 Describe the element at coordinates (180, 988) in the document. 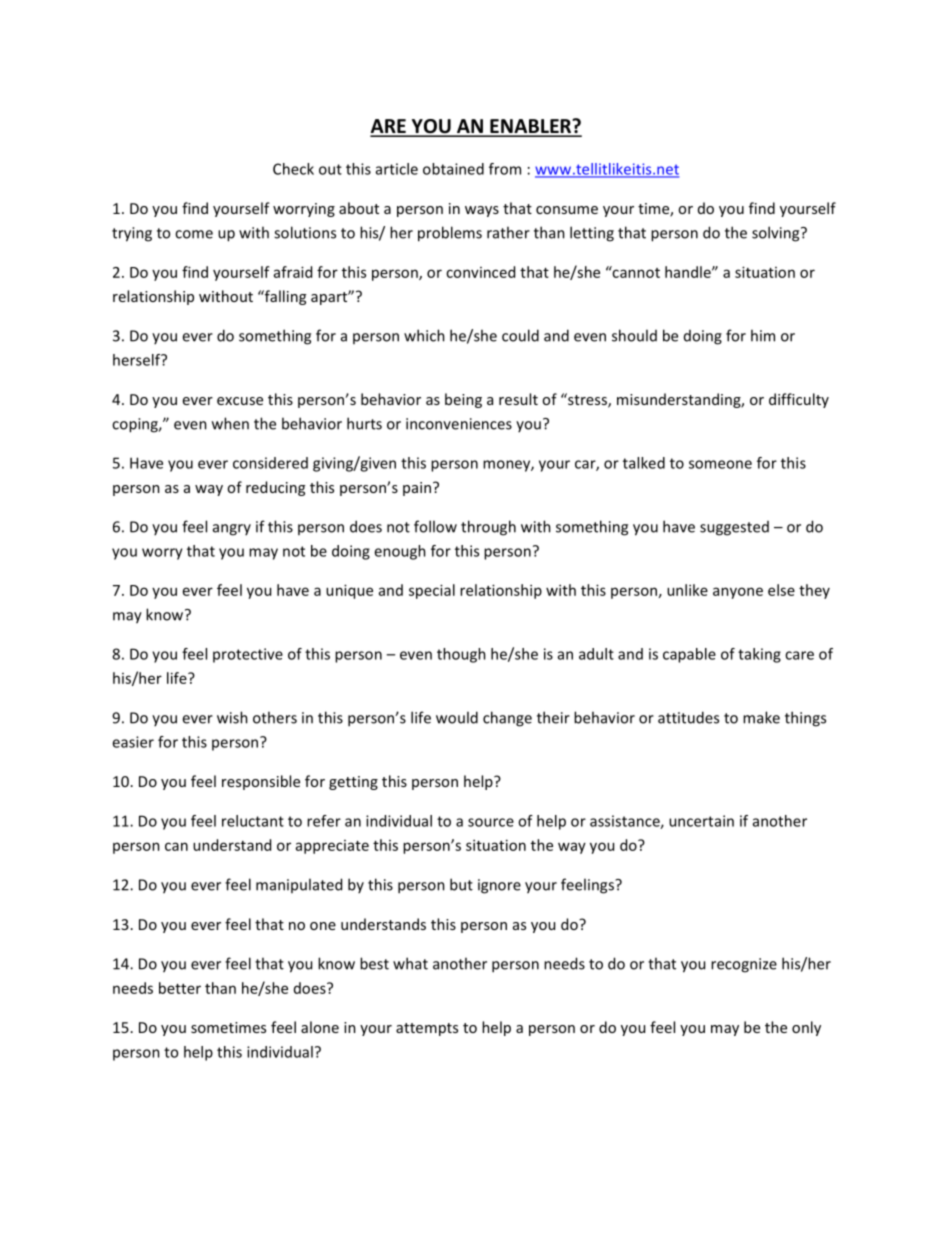

I see `better` at that location.
